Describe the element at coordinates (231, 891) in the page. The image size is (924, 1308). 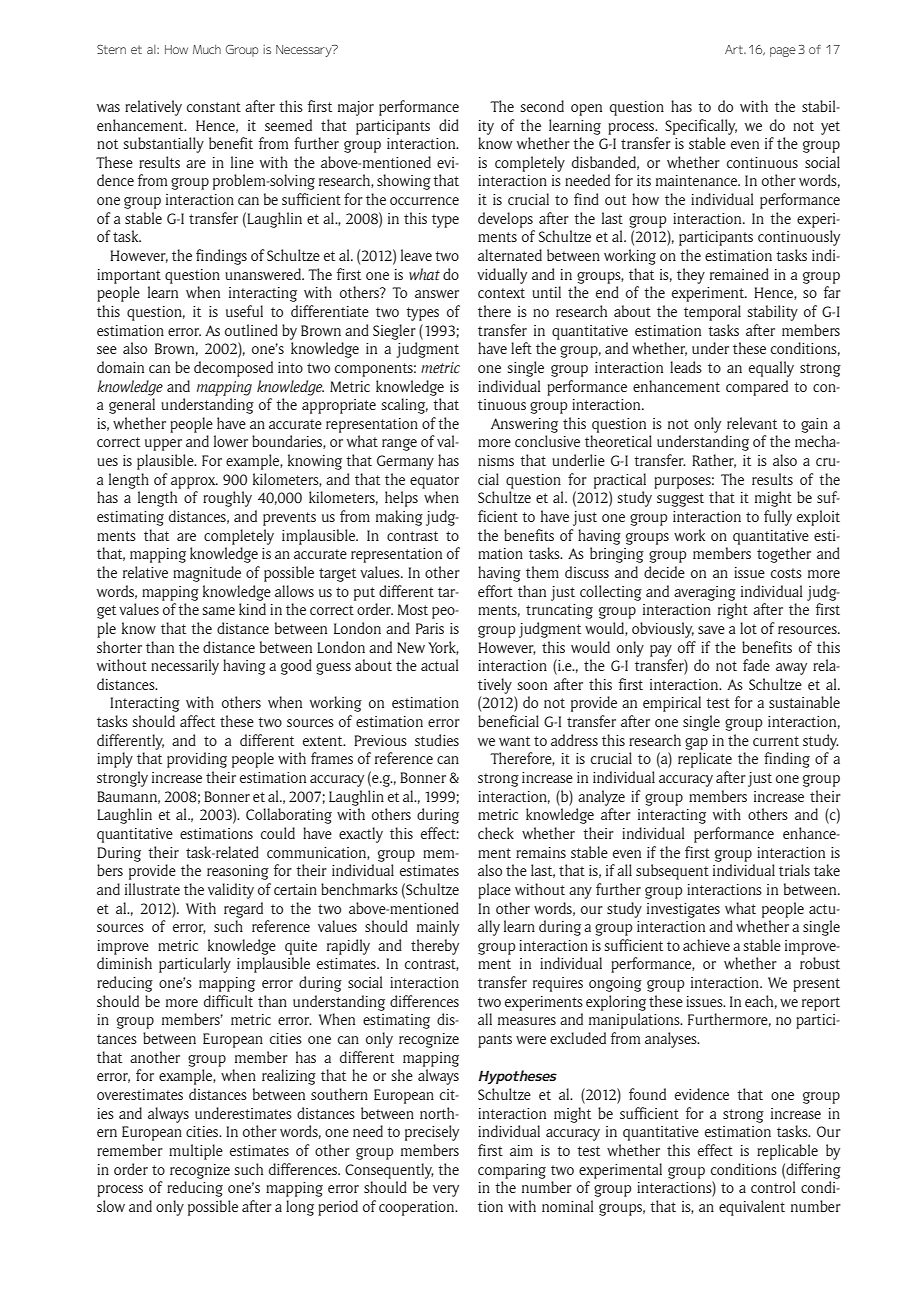
I see `validity` at that location.
